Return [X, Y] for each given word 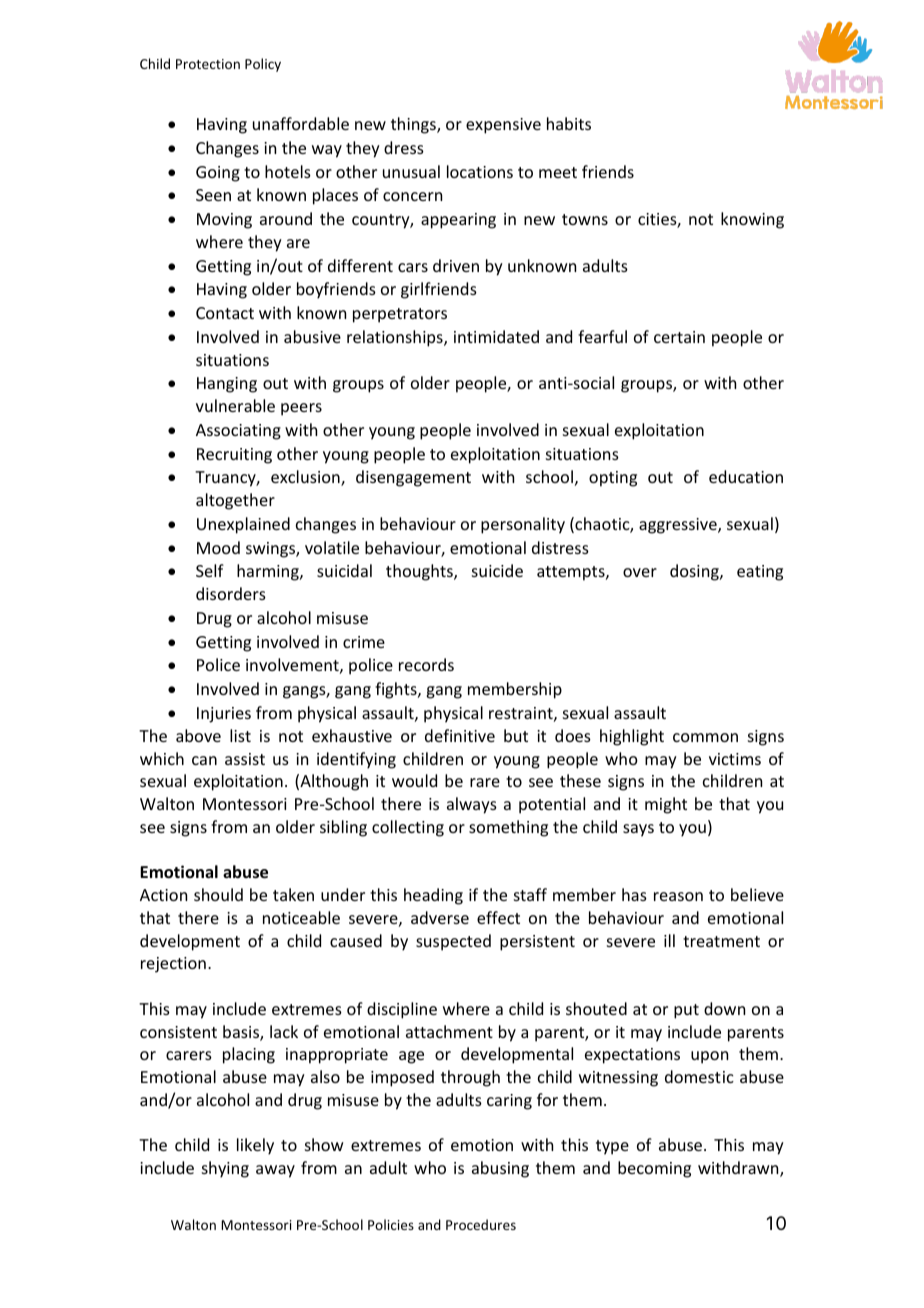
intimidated [496, 336]
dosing [695, 572]
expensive [503, 126]
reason [678, 896]
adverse [440, 917]
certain [679, 337]
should [218, 894]
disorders [231, 593]
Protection [208, 64]
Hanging [227, 385]
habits [569, 123]
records [426, 664]
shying [225, 1169]
